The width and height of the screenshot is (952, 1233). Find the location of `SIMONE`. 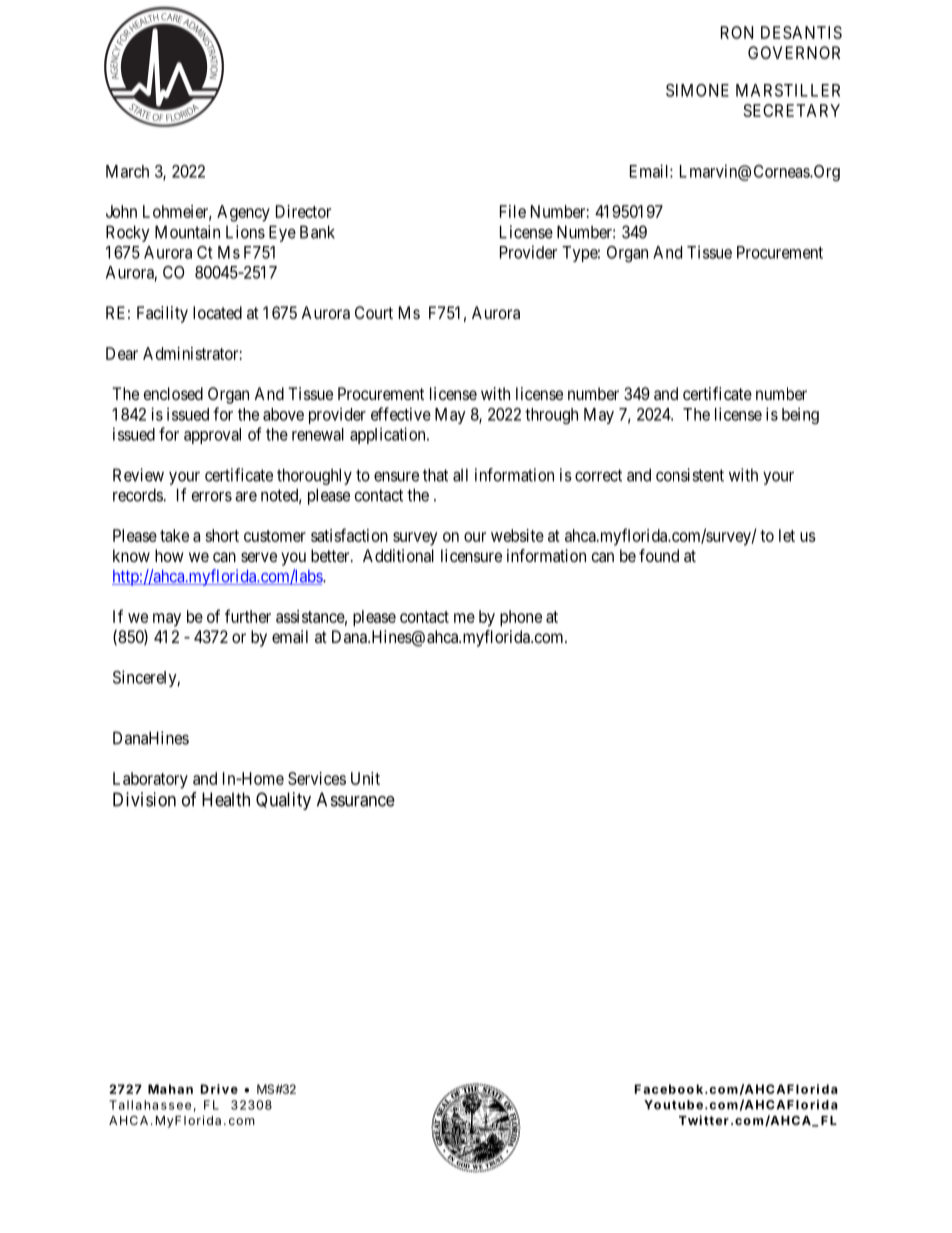

SIMONE is located at coordinates (697, 90).
